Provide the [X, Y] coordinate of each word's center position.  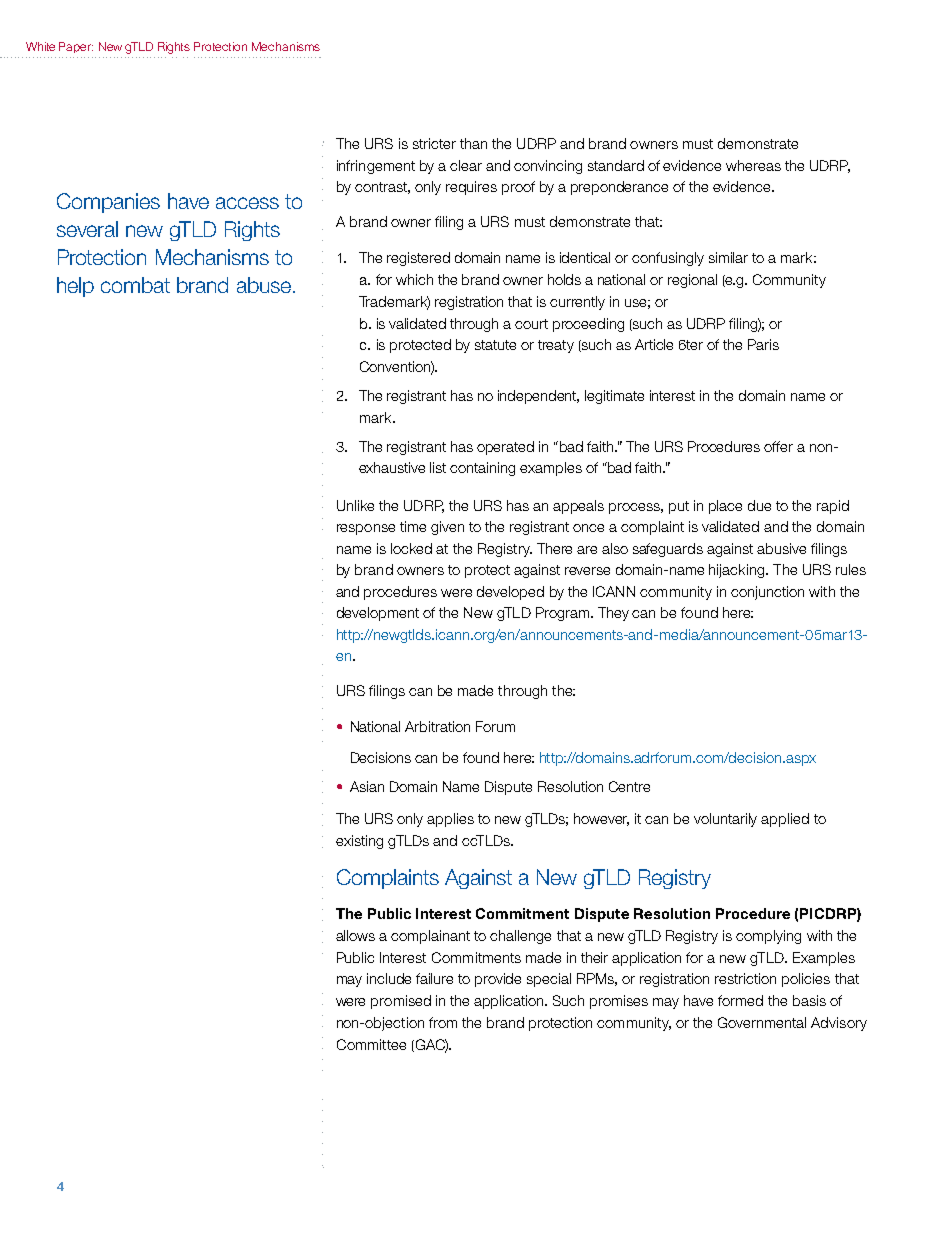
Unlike [355, 505]
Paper [76, 47]
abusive [781, 548]
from [443, 1022]
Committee [371, 1044]
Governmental [762, 1022]
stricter [434, 143]
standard [616, 165]
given [447, 528]
